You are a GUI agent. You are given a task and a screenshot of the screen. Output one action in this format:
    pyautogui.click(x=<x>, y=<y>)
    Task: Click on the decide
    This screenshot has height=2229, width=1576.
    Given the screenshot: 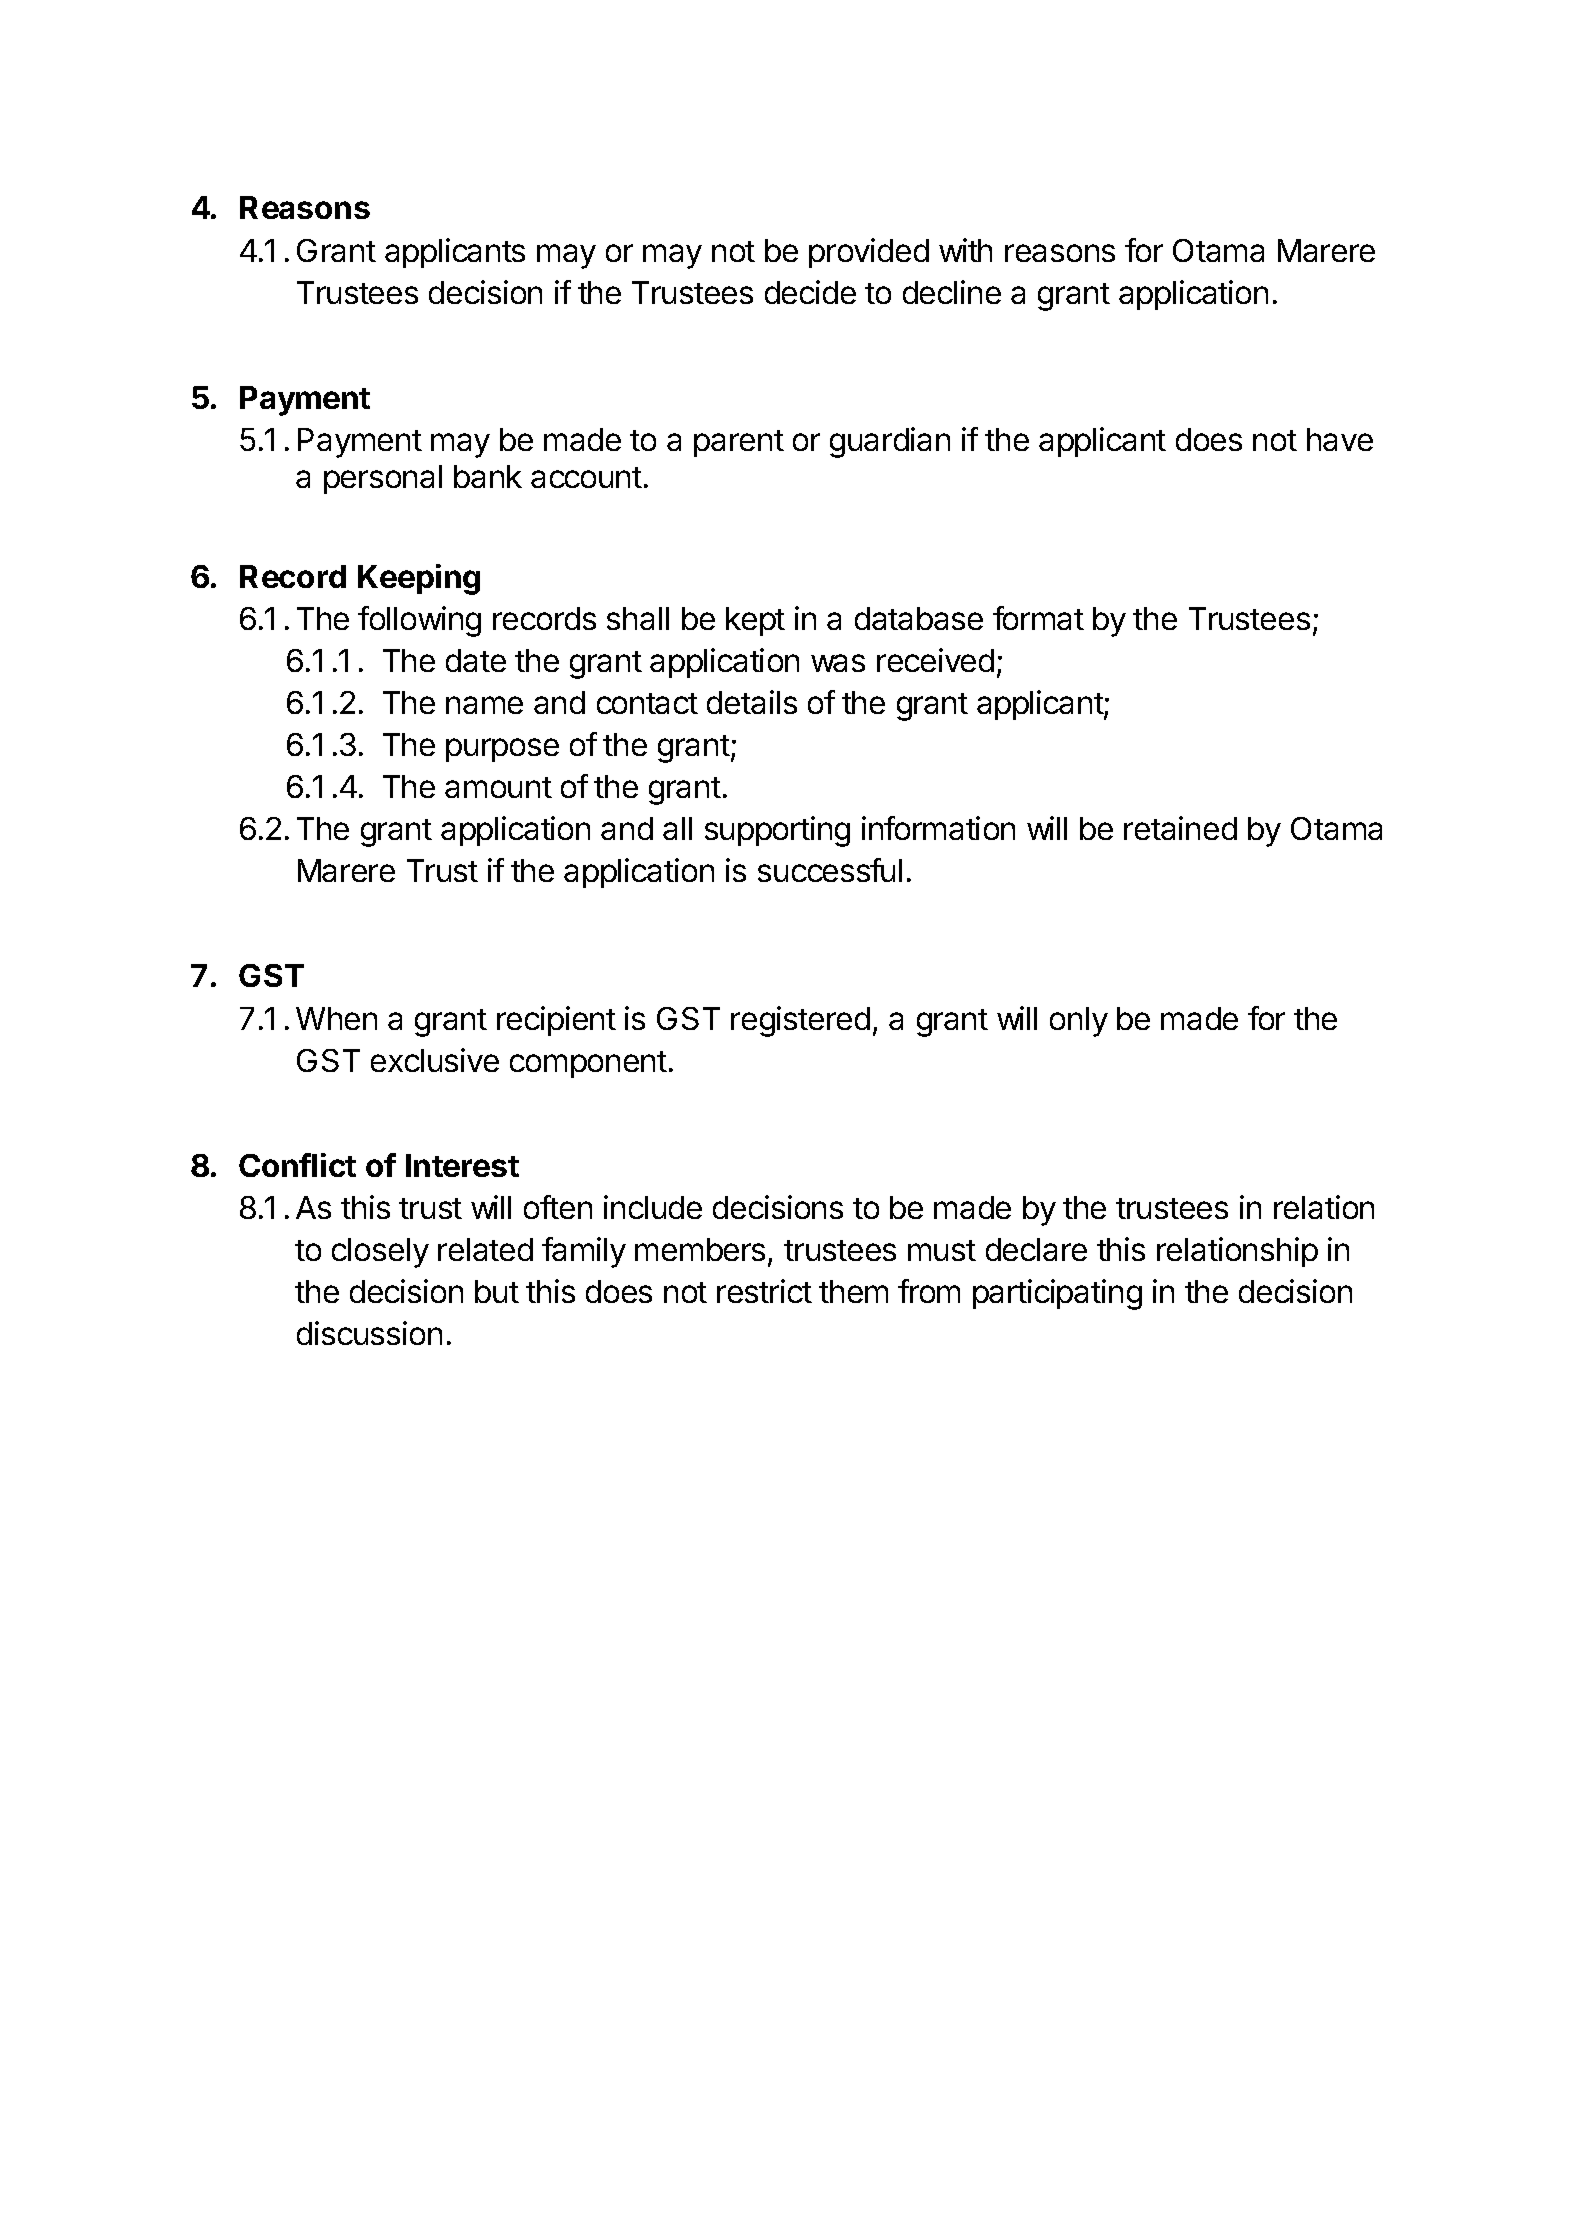 What is the action you would take?
    pyautogui.click(x=810, y=292)
